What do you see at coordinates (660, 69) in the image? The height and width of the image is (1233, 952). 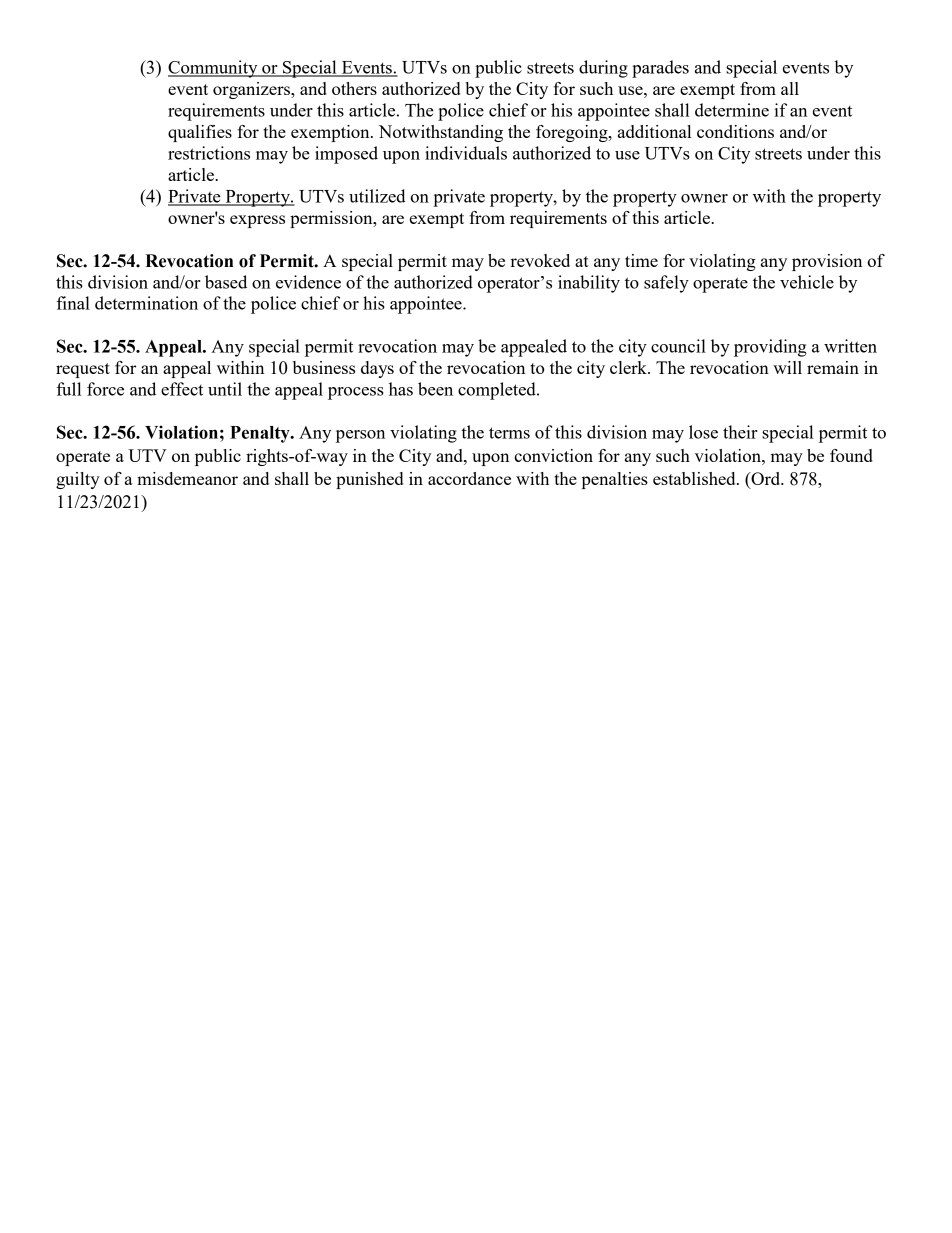 I see `parades` at bounding box center [660, 69].
